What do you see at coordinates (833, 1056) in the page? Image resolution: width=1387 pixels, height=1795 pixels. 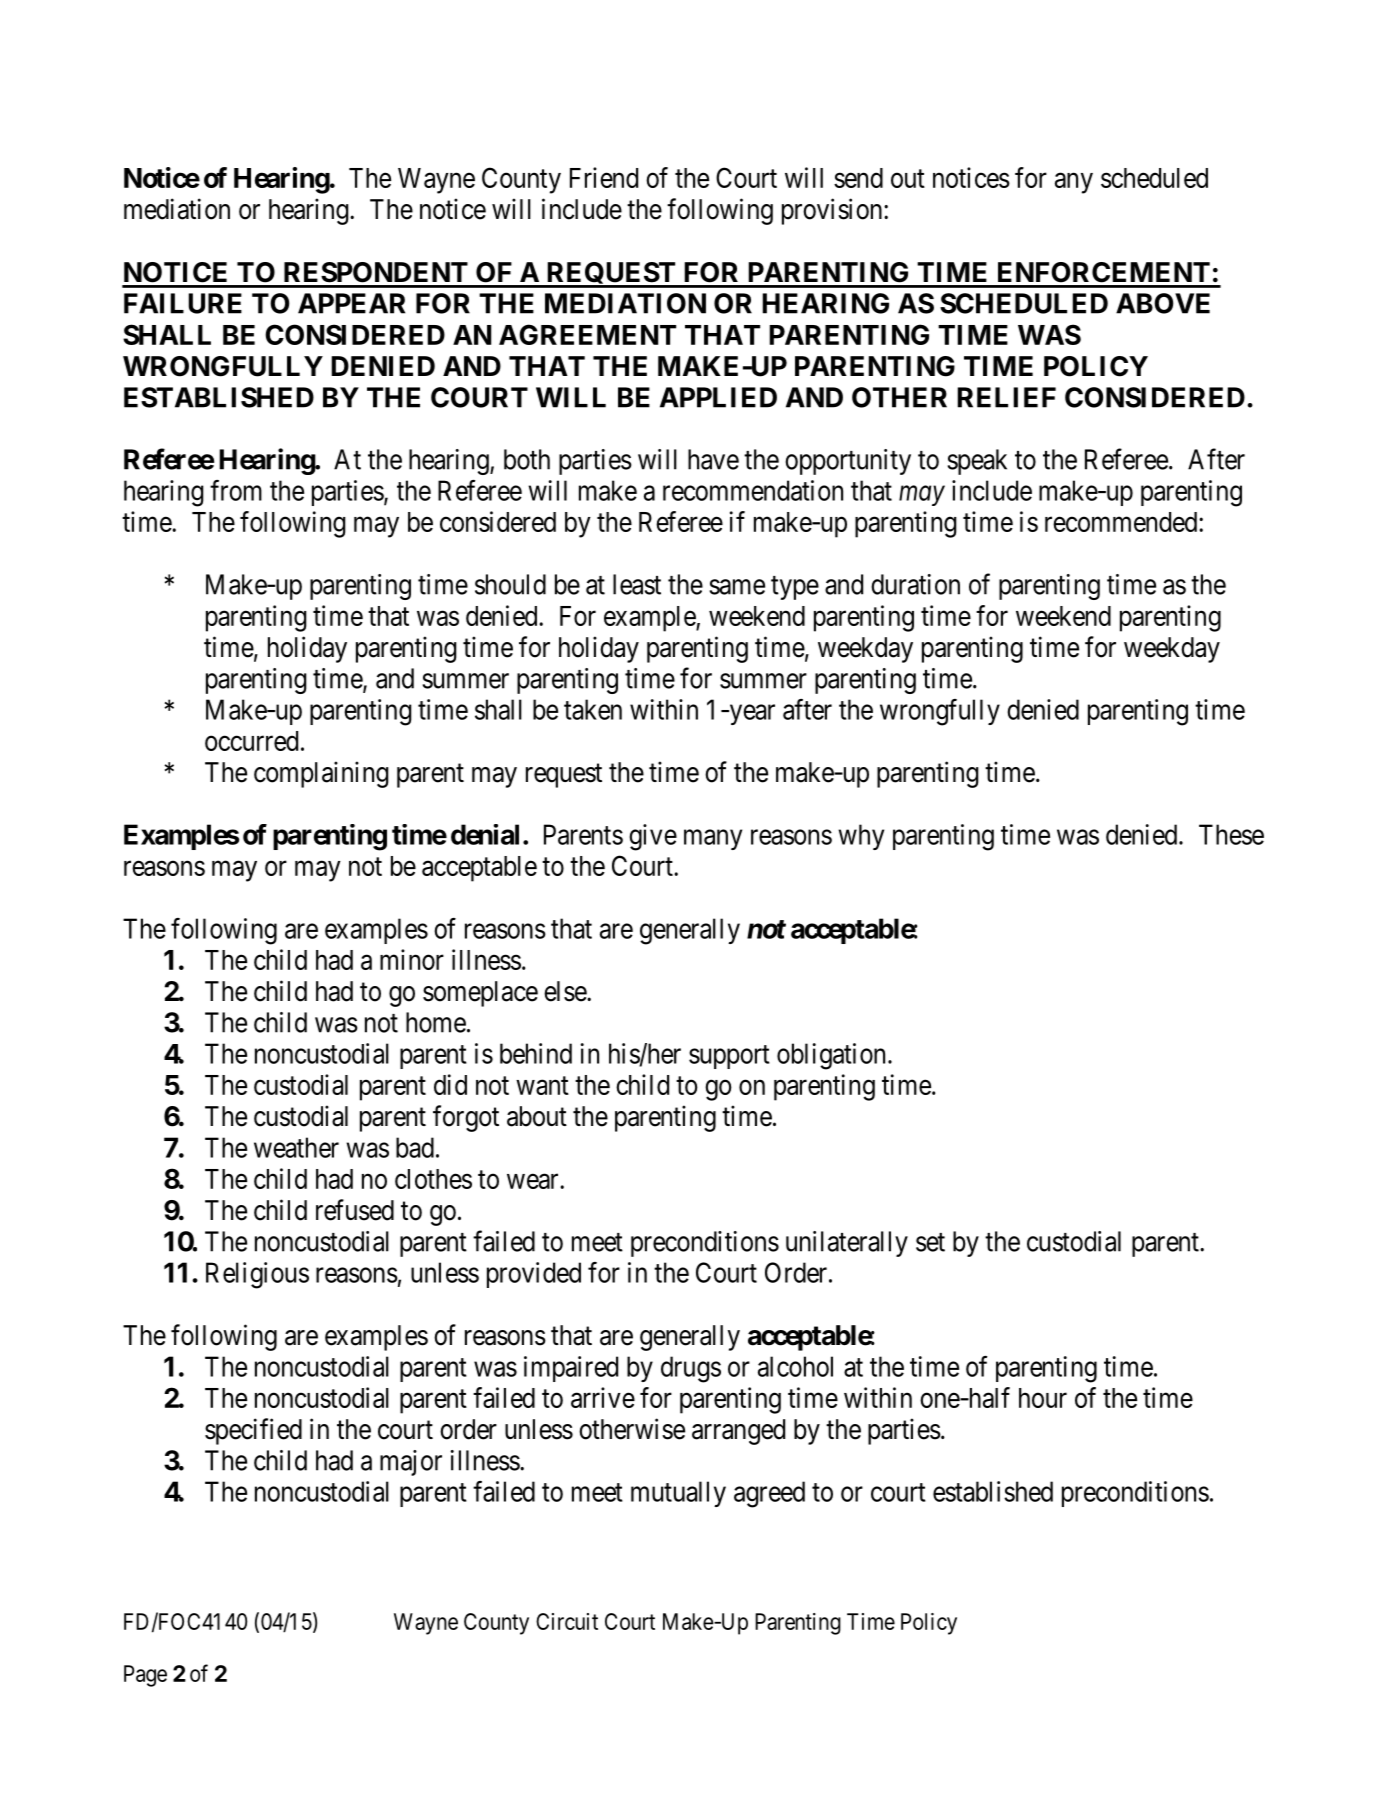 I see `obligation` at bounding box center [833, 1056].
